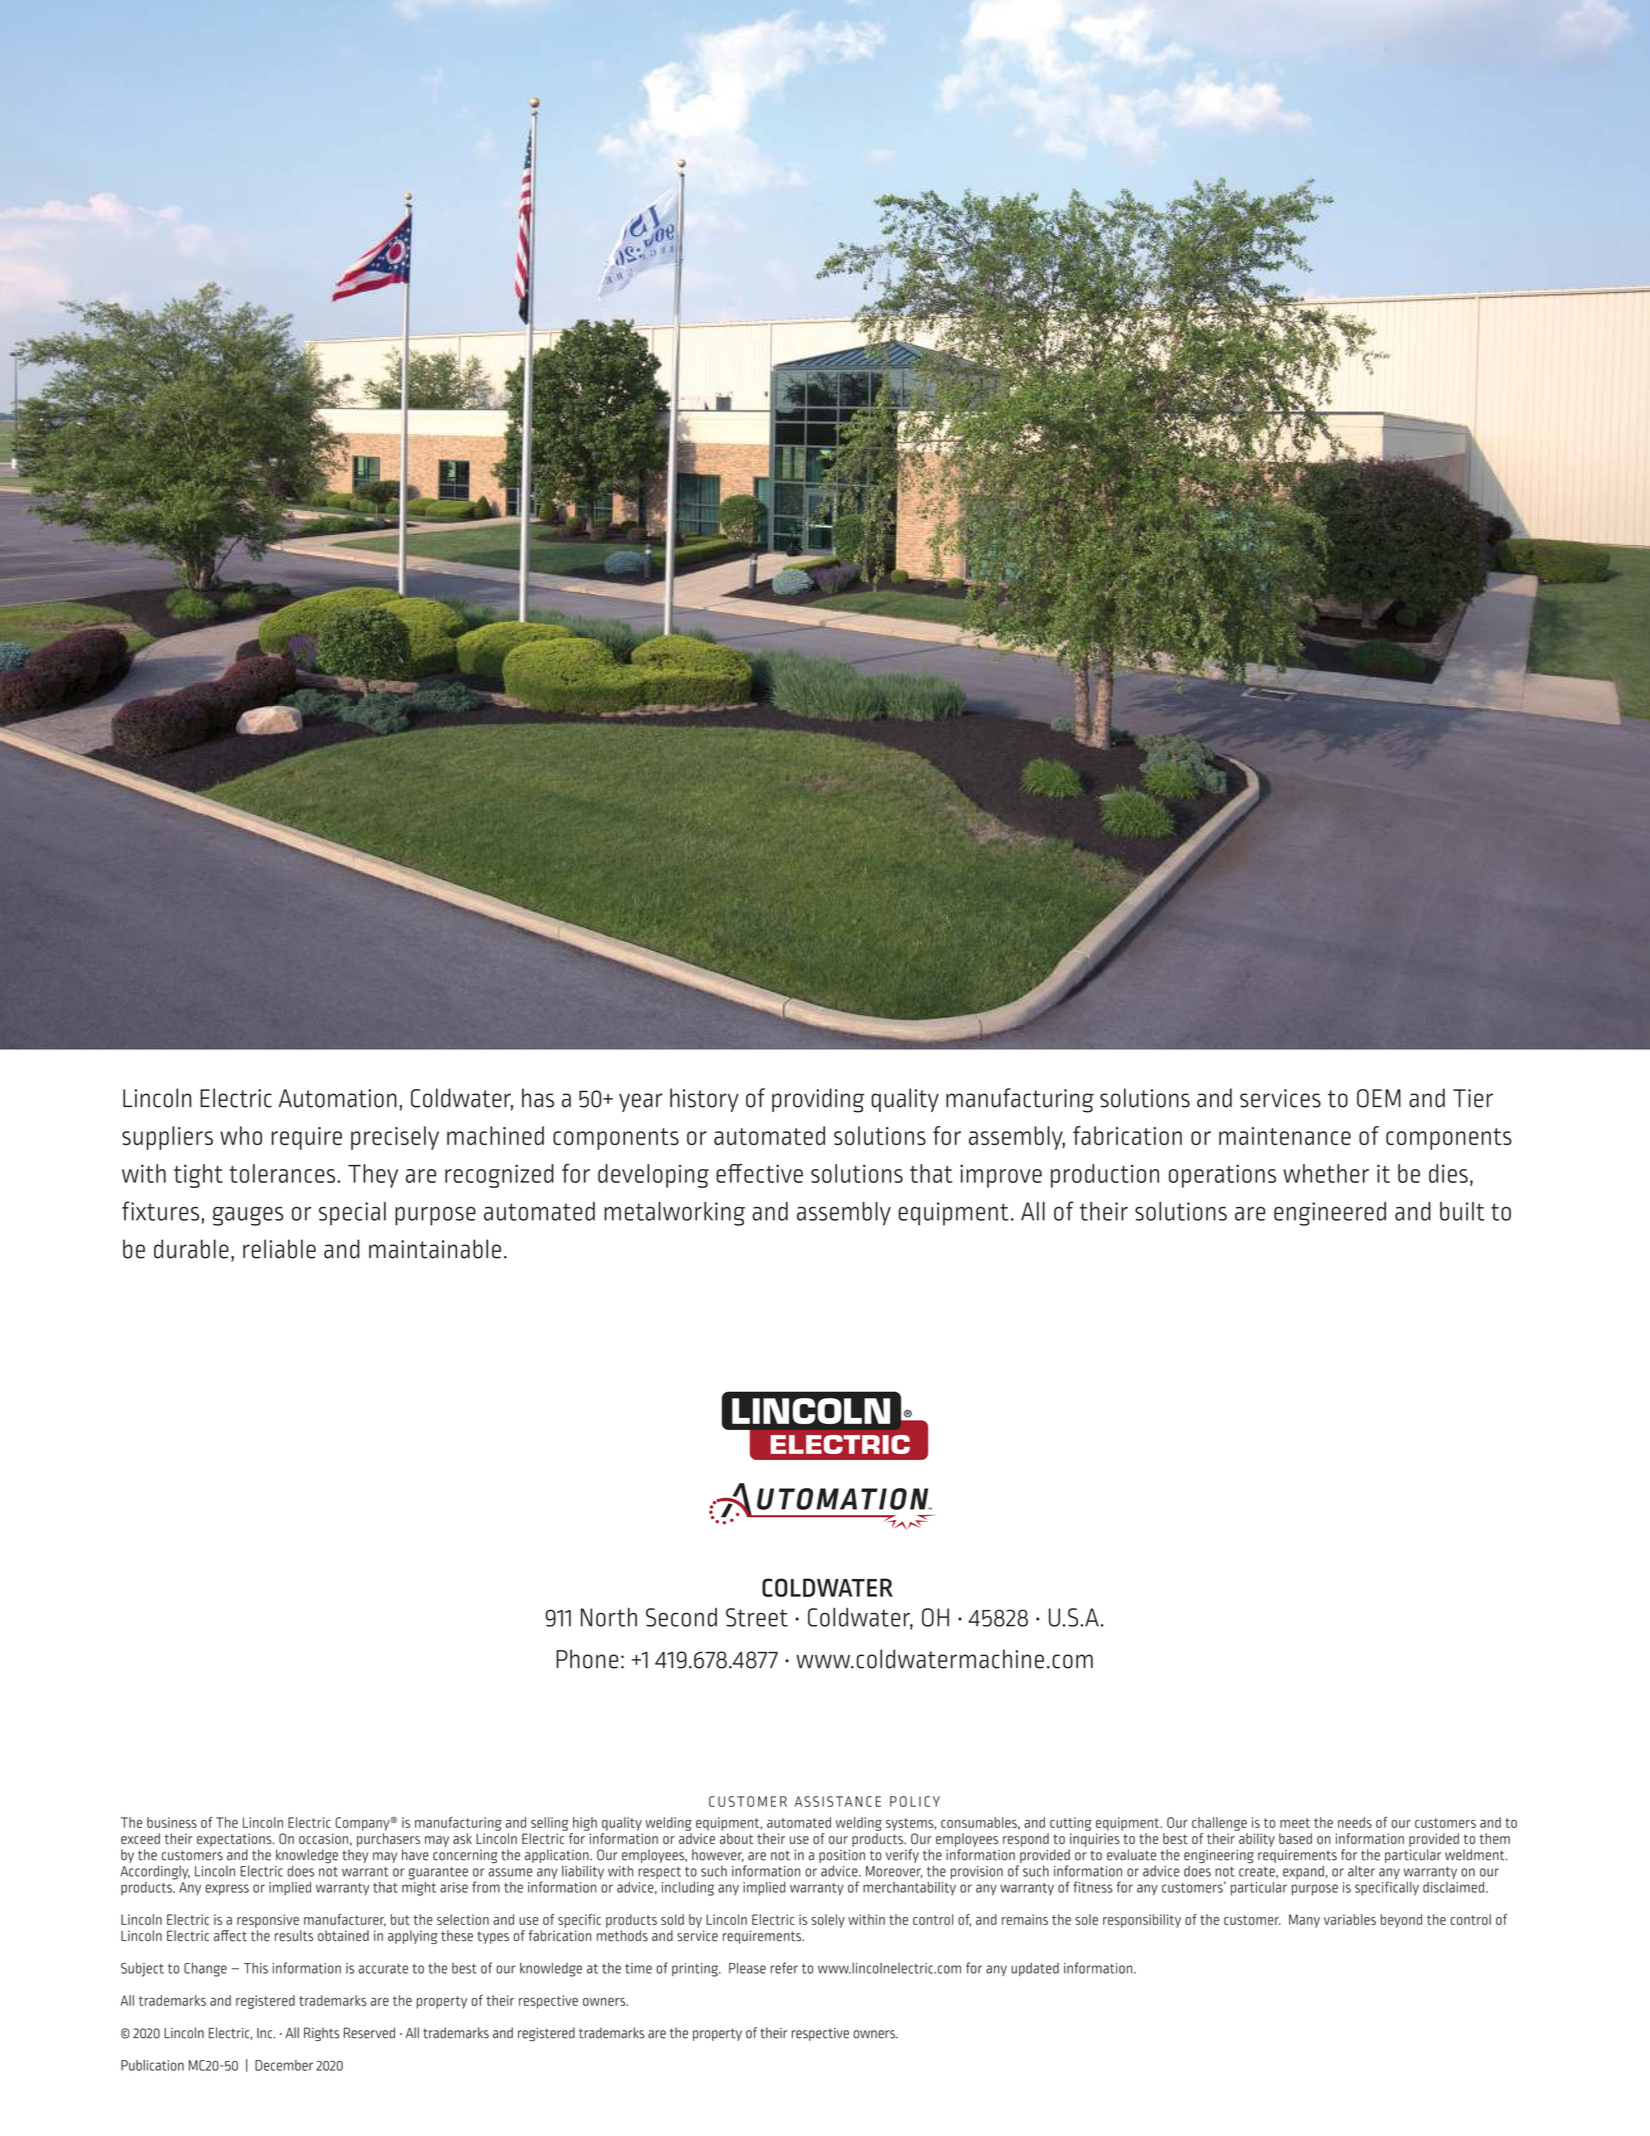 The height and width of the document is (2136, 1650). What do you see at coordinates (1285, 1136) in the document?
I see `maintenance` at bounding box center [1285, 1136].
